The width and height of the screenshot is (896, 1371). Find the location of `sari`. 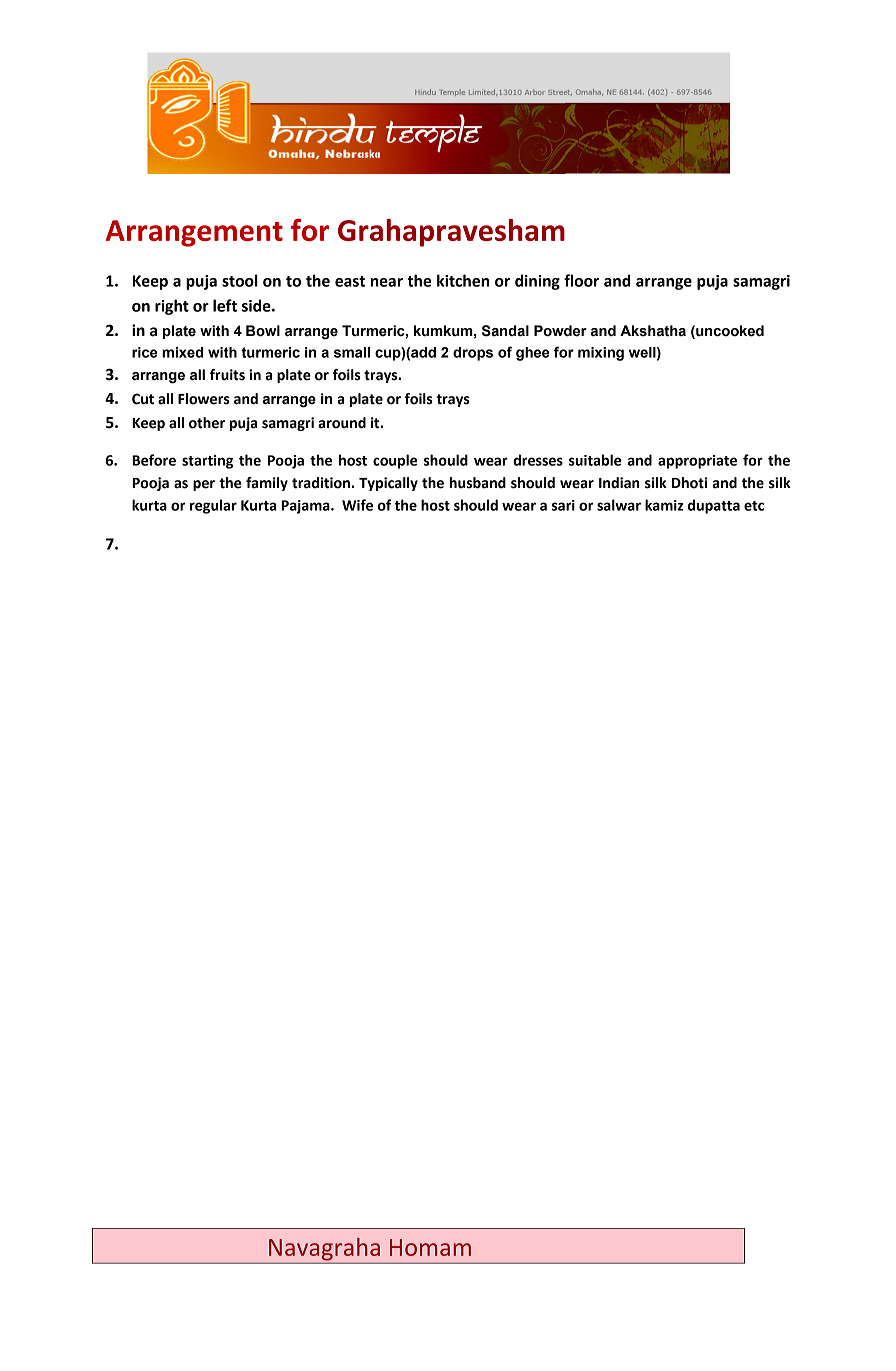

sari is located at coordinates (563, 505).
